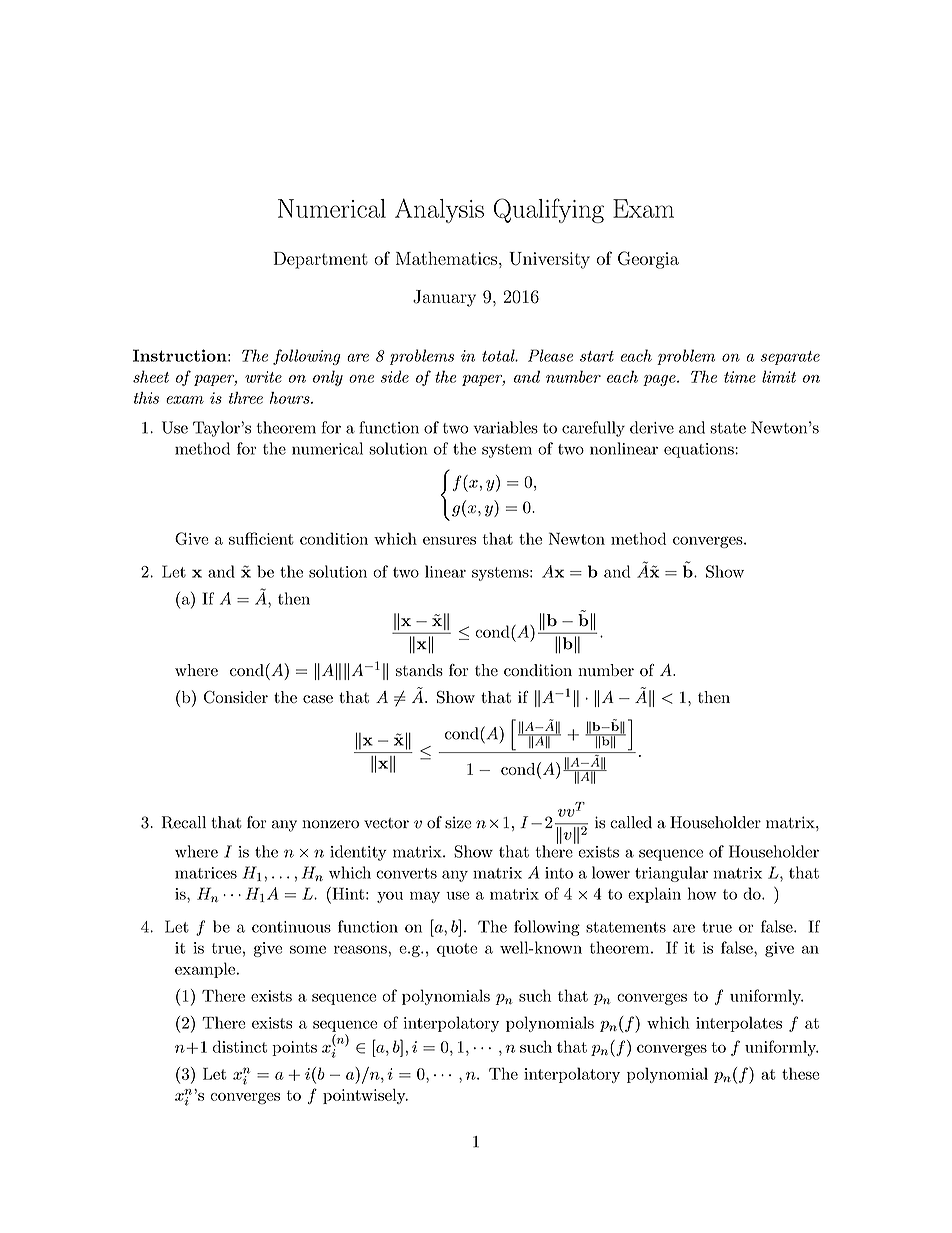  I want to click on Recall, so click(184, 822).
